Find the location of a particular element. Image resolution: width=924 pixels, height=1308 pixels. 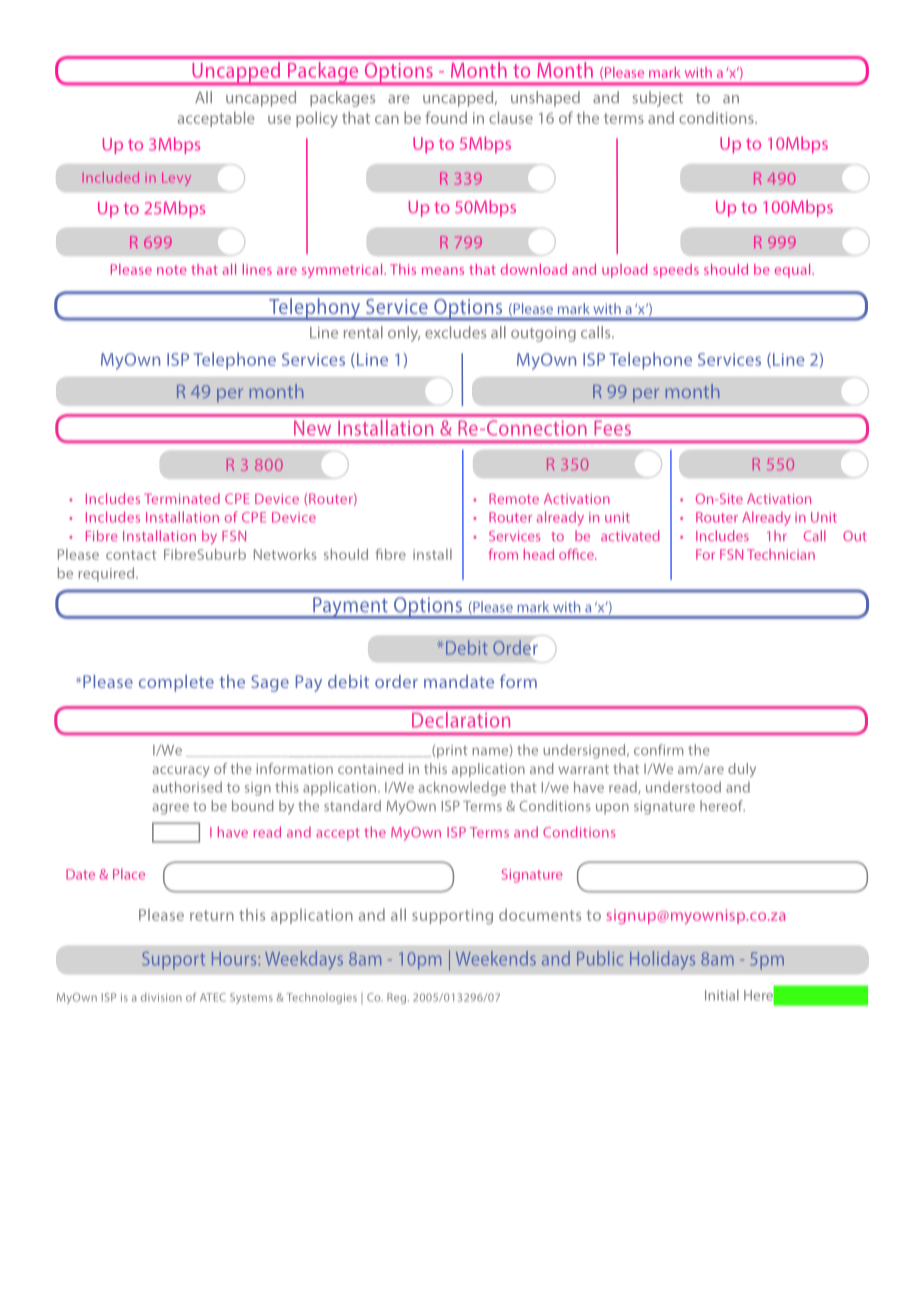

Weekends is located at coordinates (496, 958).
